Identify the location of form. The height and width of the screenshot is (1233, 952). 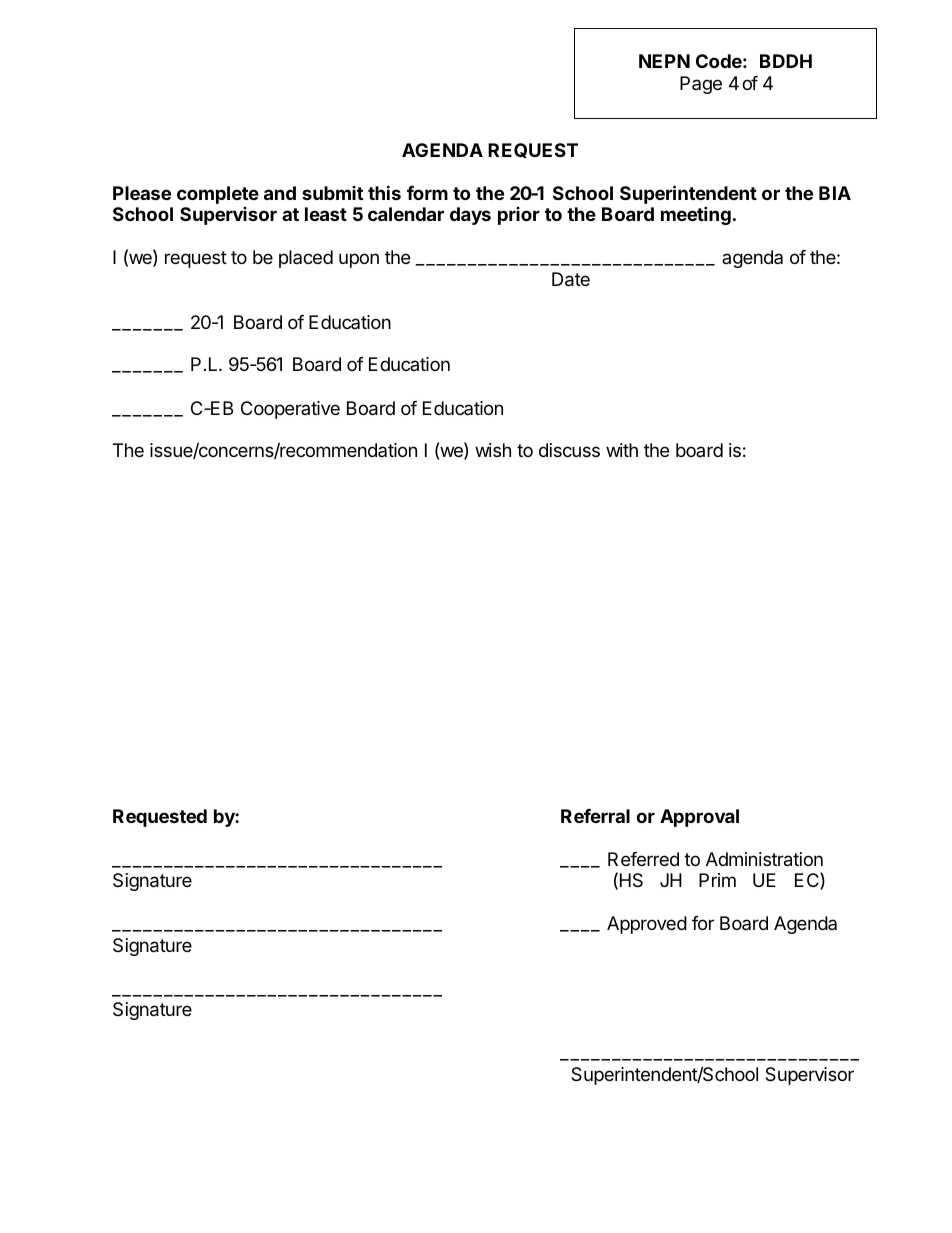
(427, 193).
